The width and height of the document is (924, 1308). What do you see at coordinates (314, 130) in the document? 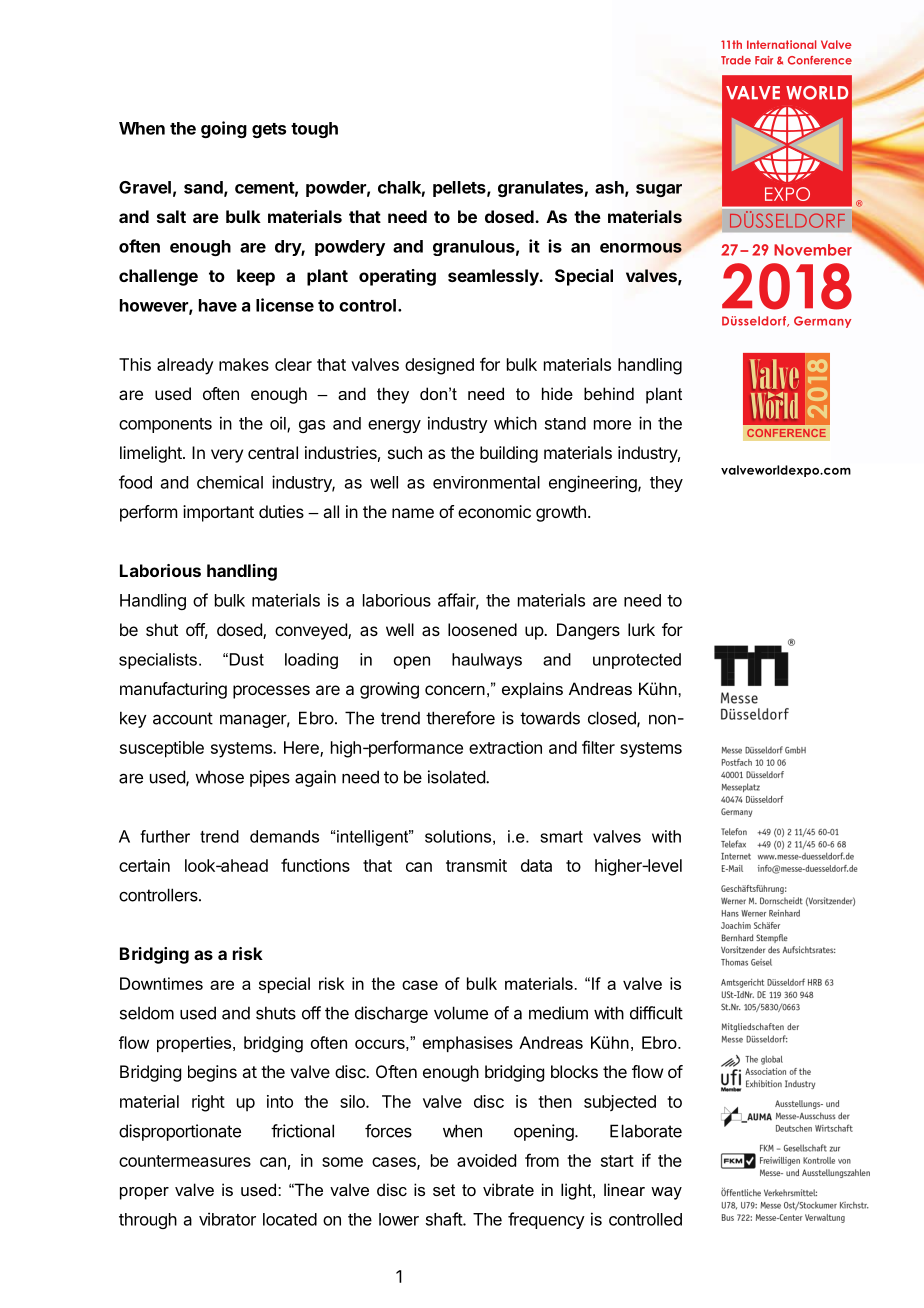
I see `tough` at bounding box center [314, 130].
